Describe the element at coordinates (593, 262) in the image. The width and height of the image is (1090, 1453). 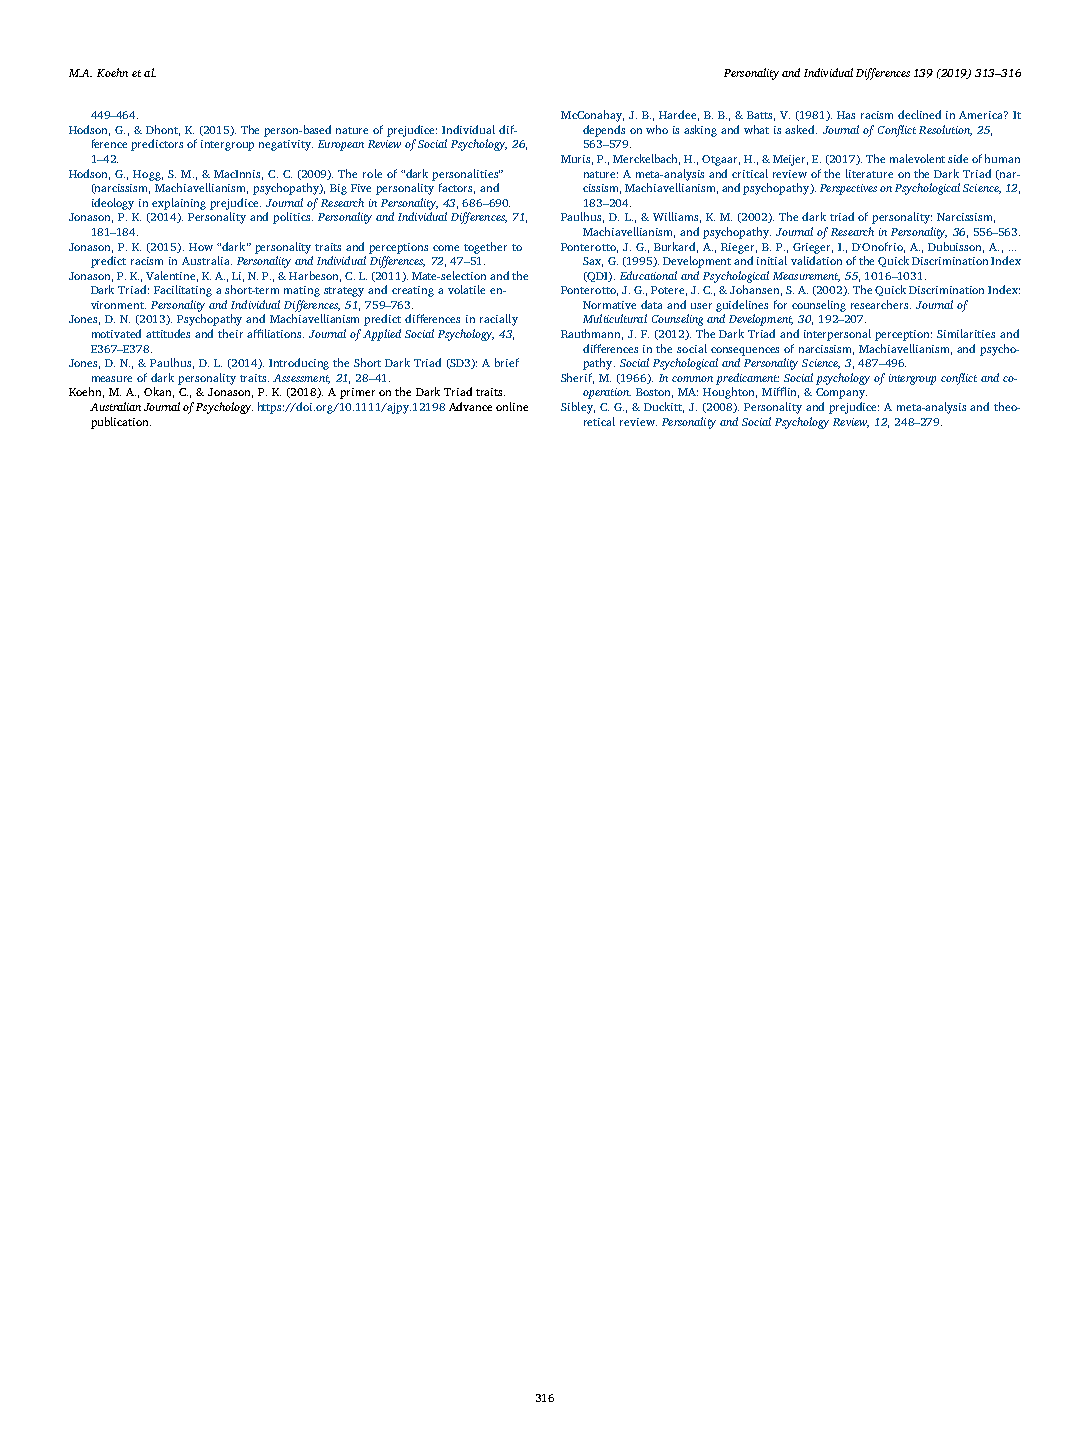
I see `Sax` at that location.
